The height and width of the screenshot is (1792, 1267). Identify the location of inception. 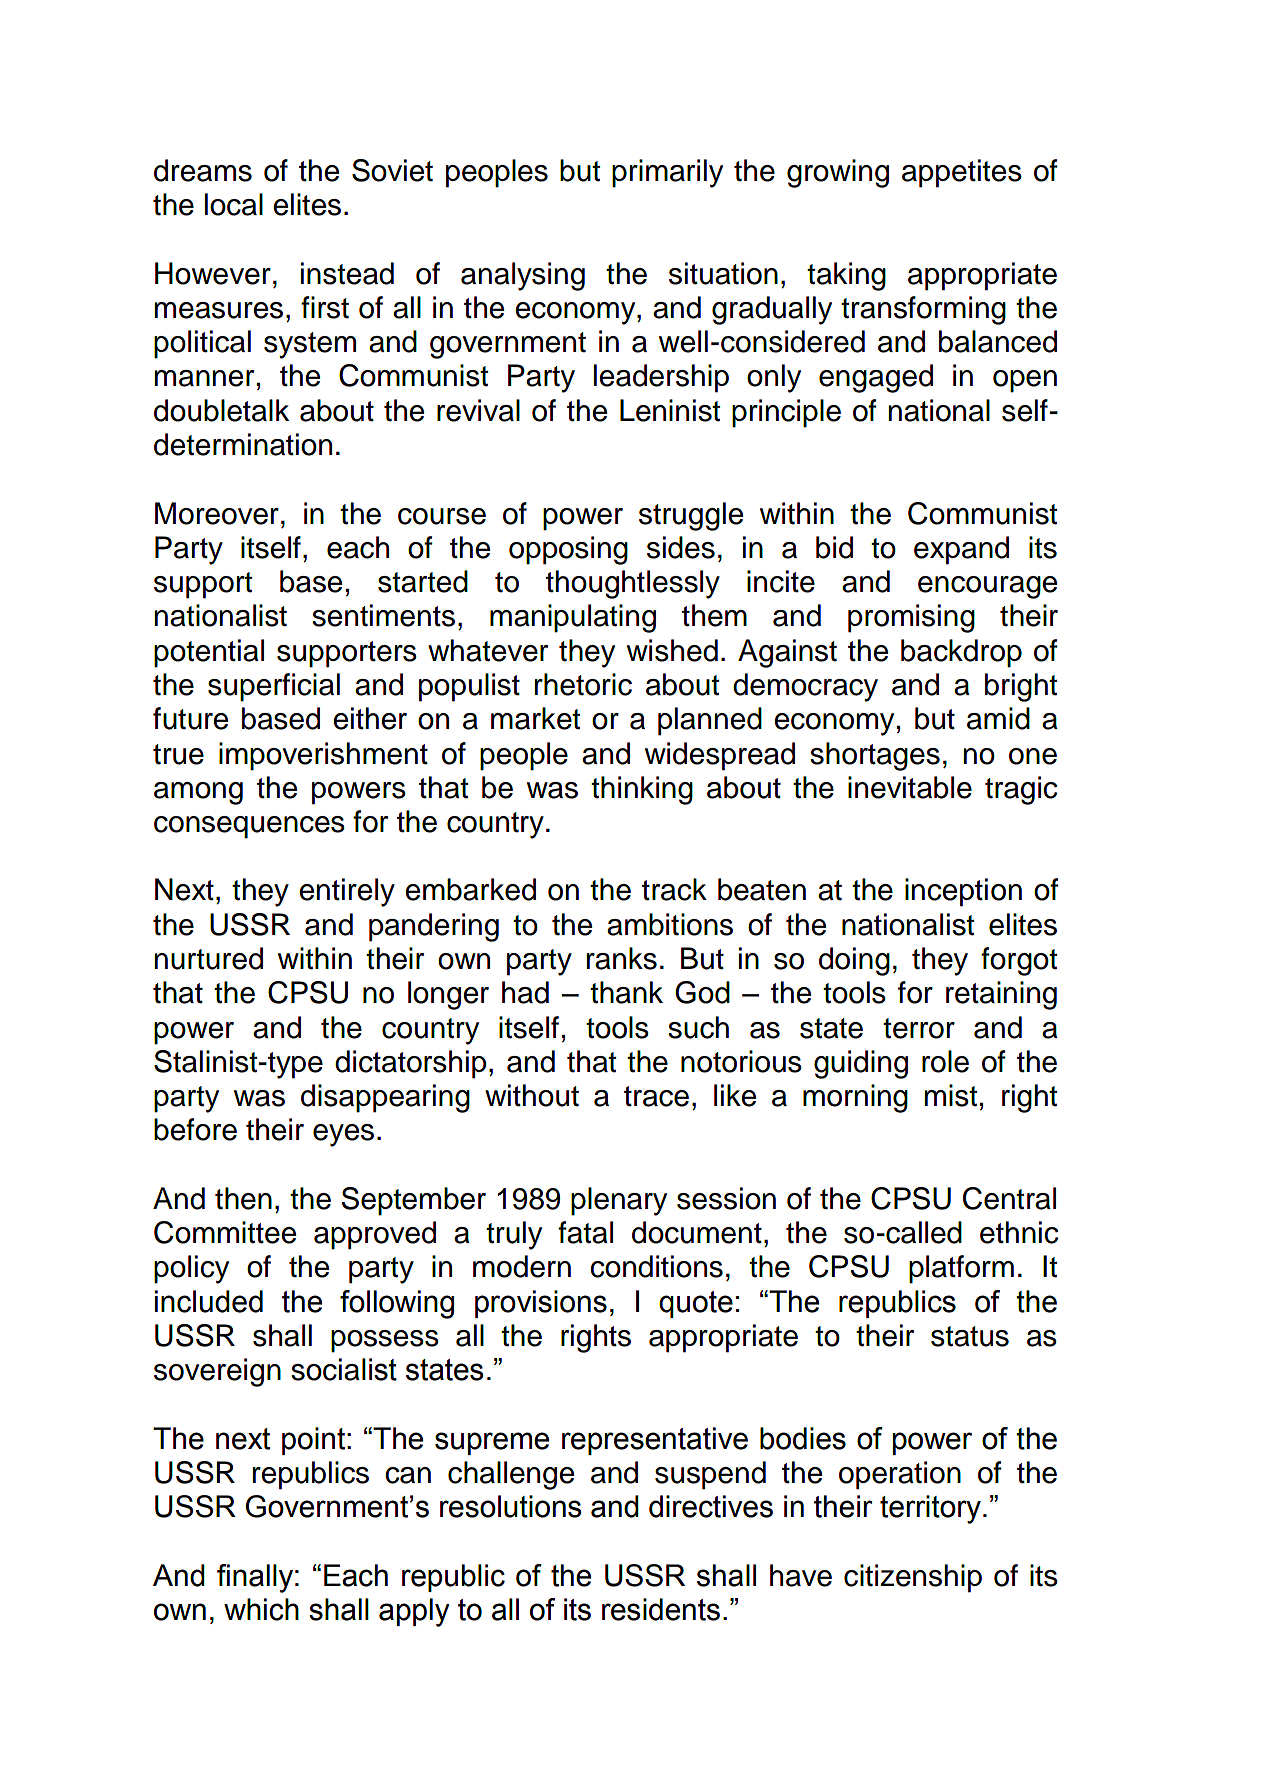
(963, 892).
